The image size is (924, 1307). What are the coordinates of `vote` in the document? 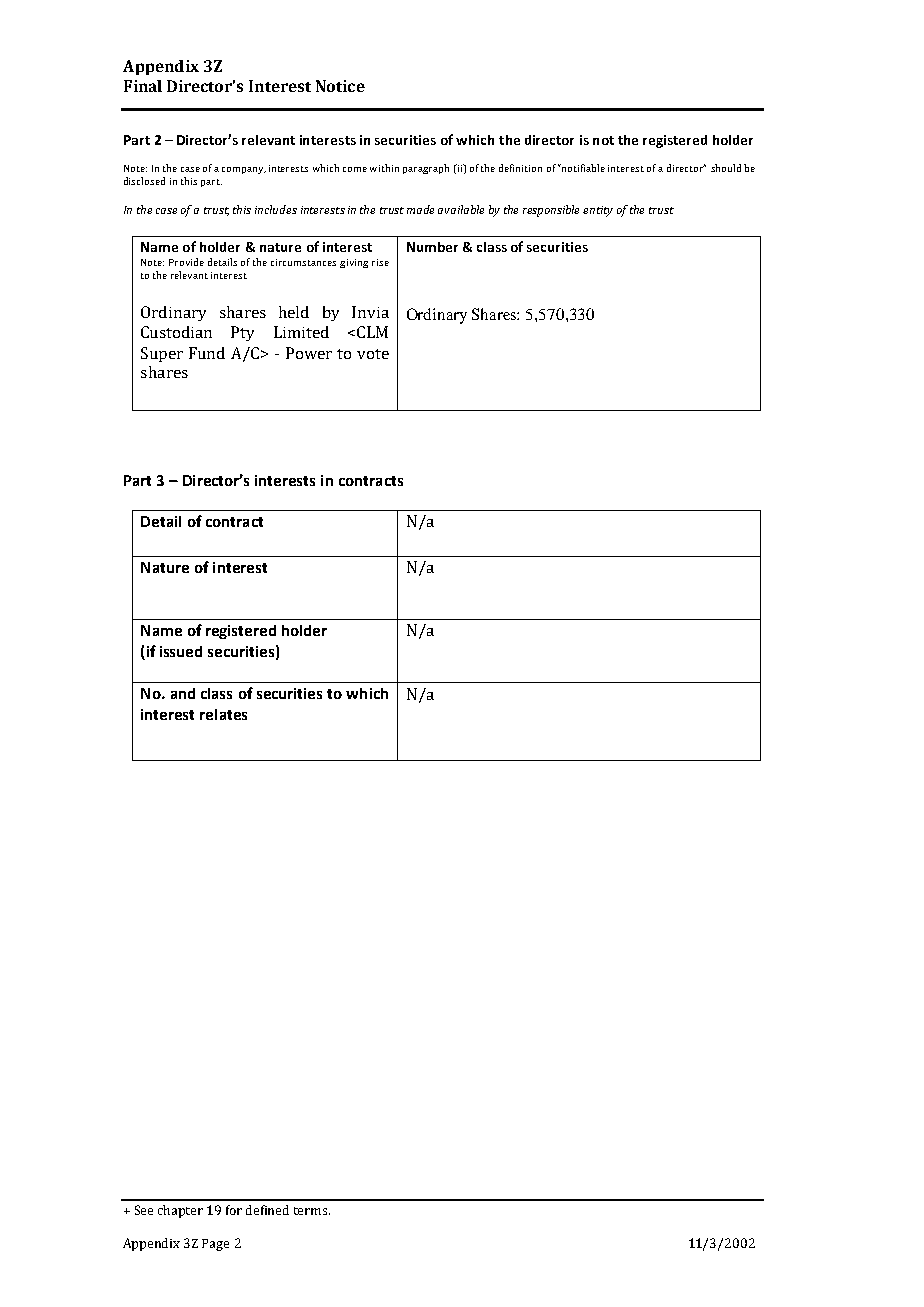 It's located at (373, 354).
